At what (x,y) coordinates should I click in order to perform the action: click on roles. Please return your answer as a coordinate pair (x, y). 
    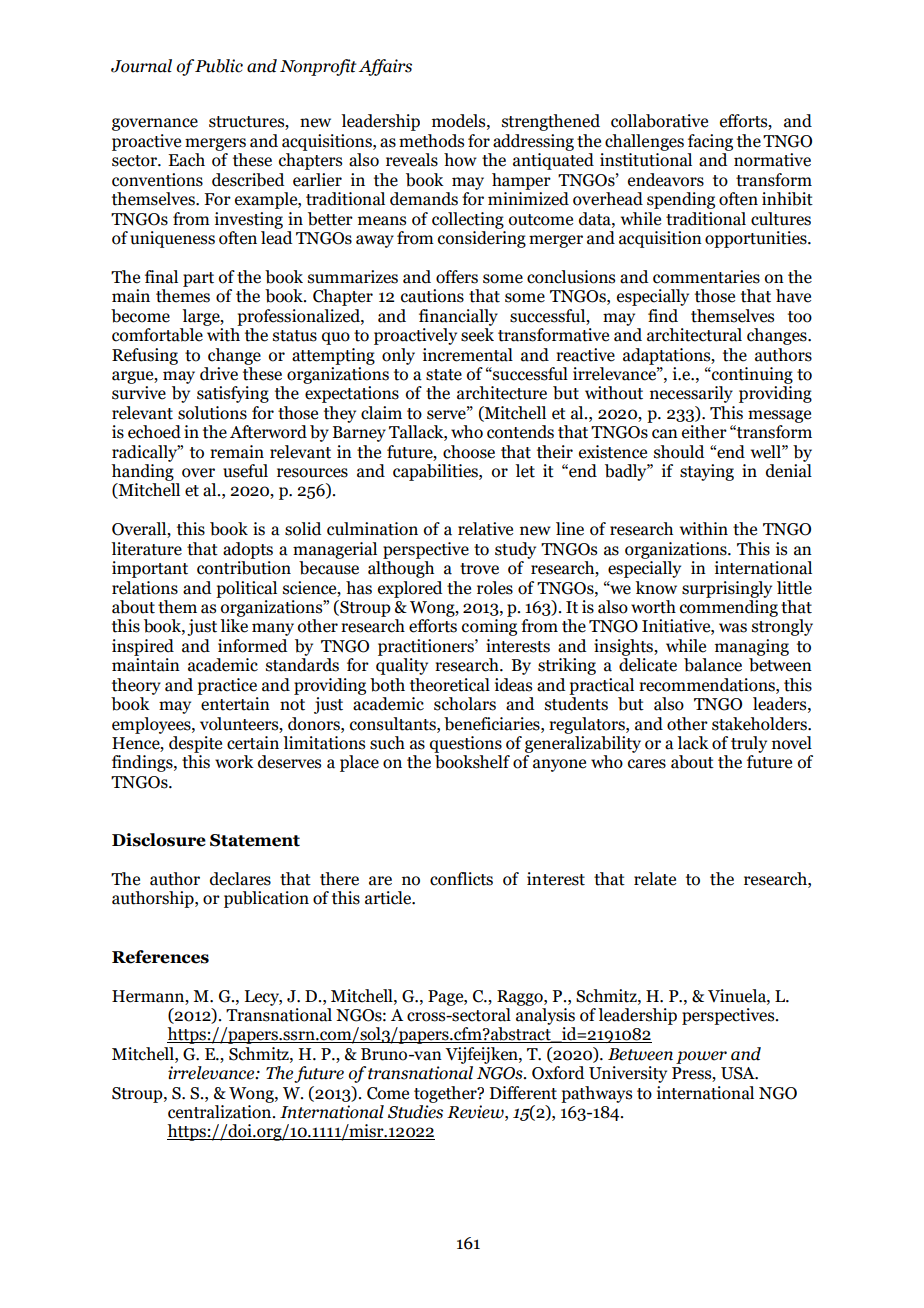
    Looking at the image, I should click on (495, 588).
